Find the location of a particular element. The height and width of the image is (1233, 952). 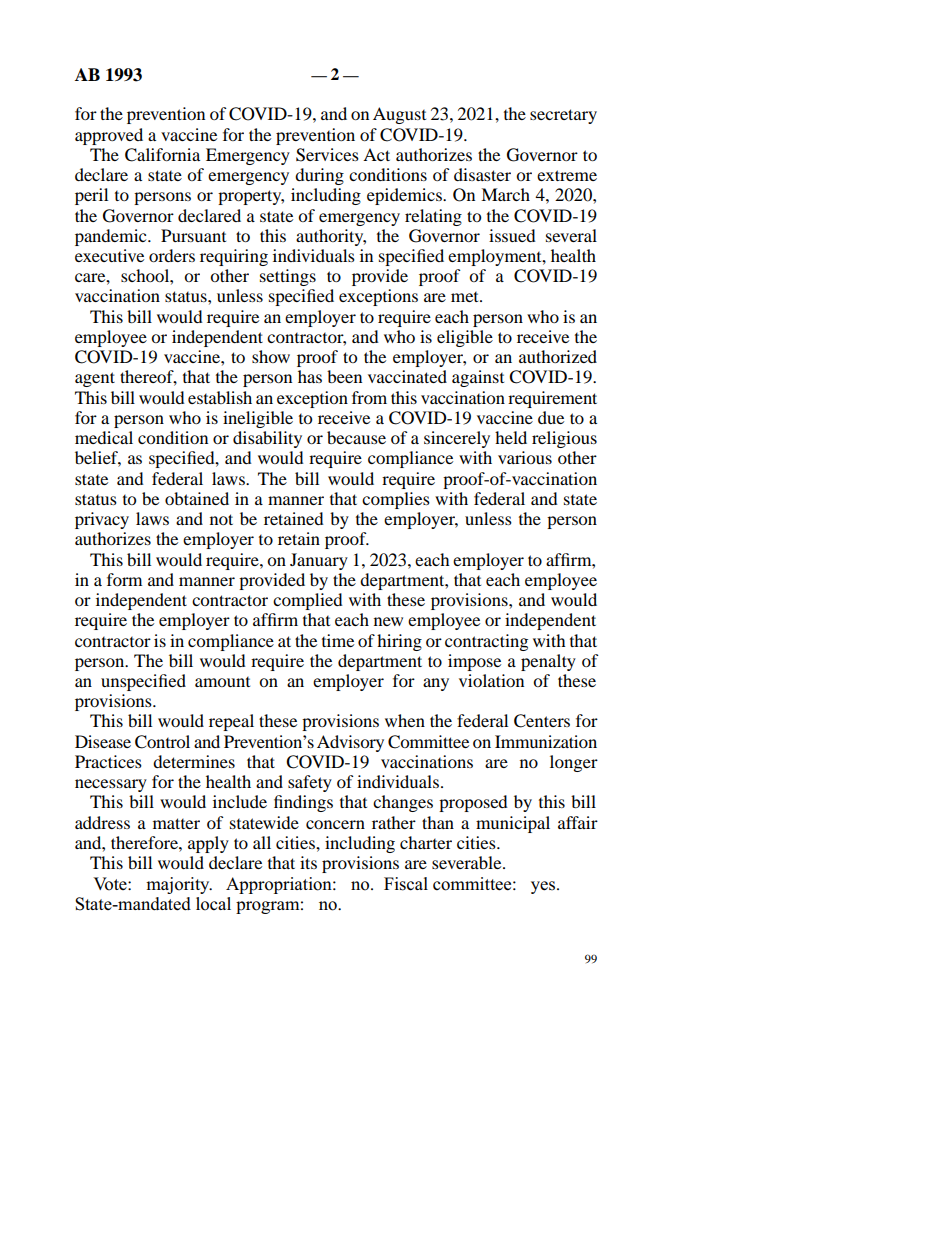

against is located at coordinates (478, 378).
